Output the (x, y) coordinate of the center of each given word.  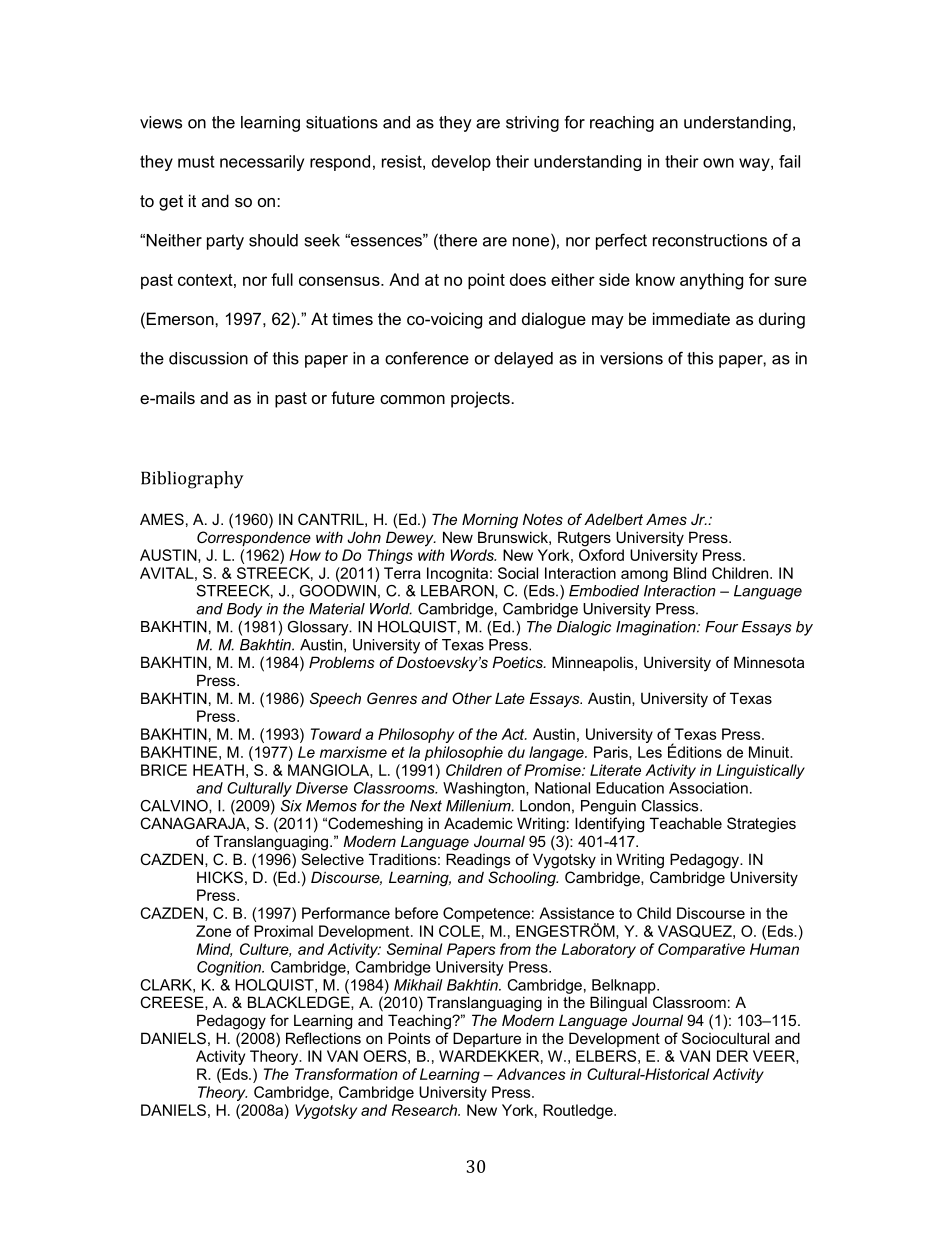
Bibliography (192, 480)
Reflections (323, 1038)
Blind (690, 573)
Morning (490, 521)
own (718, 163)
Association (708, 788)
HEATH (218, 770)
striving (532, 124)
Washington (485, 789)
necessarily (262, 163)
